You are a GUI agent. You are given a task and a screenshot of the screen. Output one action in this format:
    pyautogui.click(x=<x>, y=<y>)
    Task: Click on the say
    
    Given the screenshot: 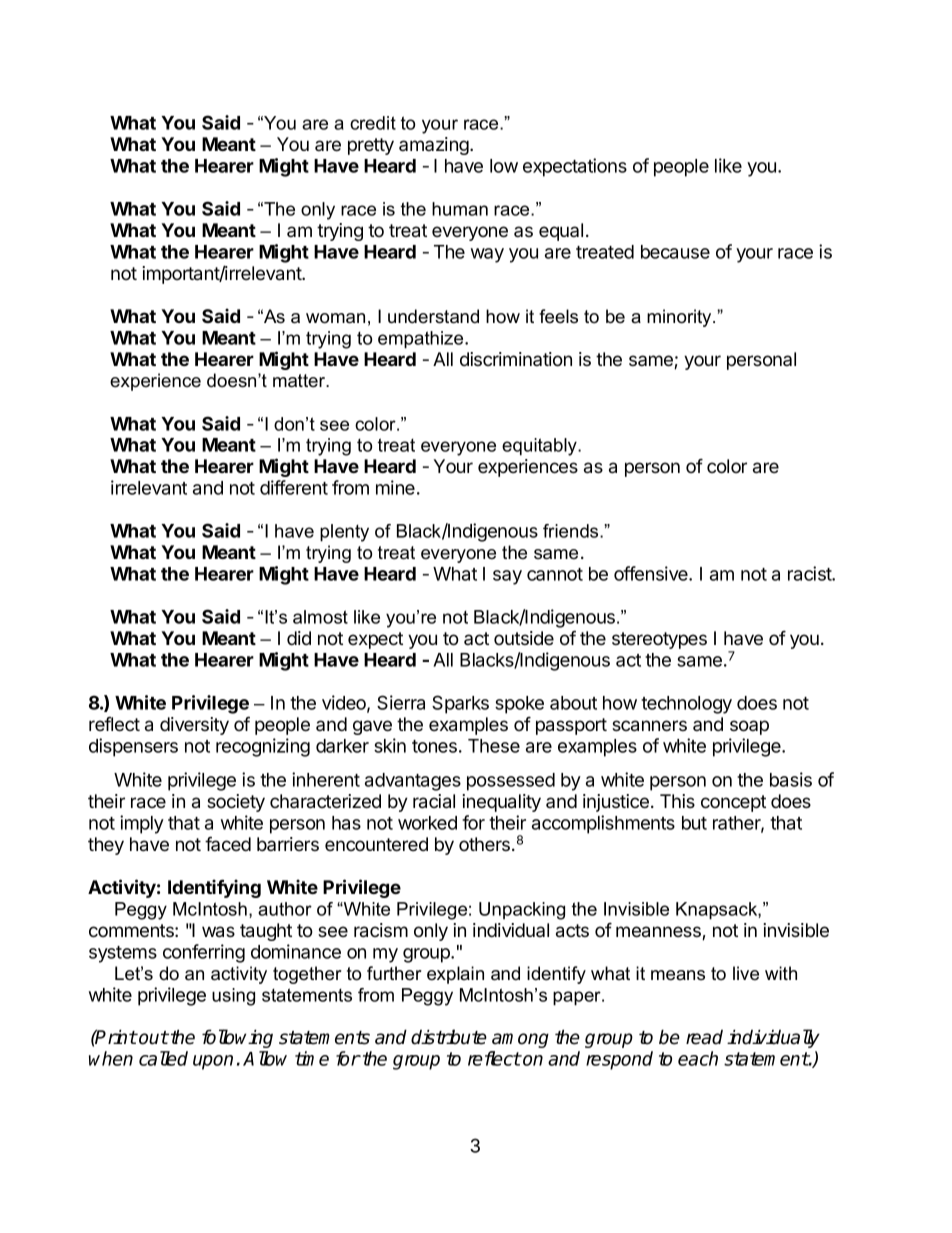 What is the action you would take?
    pyautogui.click(x=507, y=577)
